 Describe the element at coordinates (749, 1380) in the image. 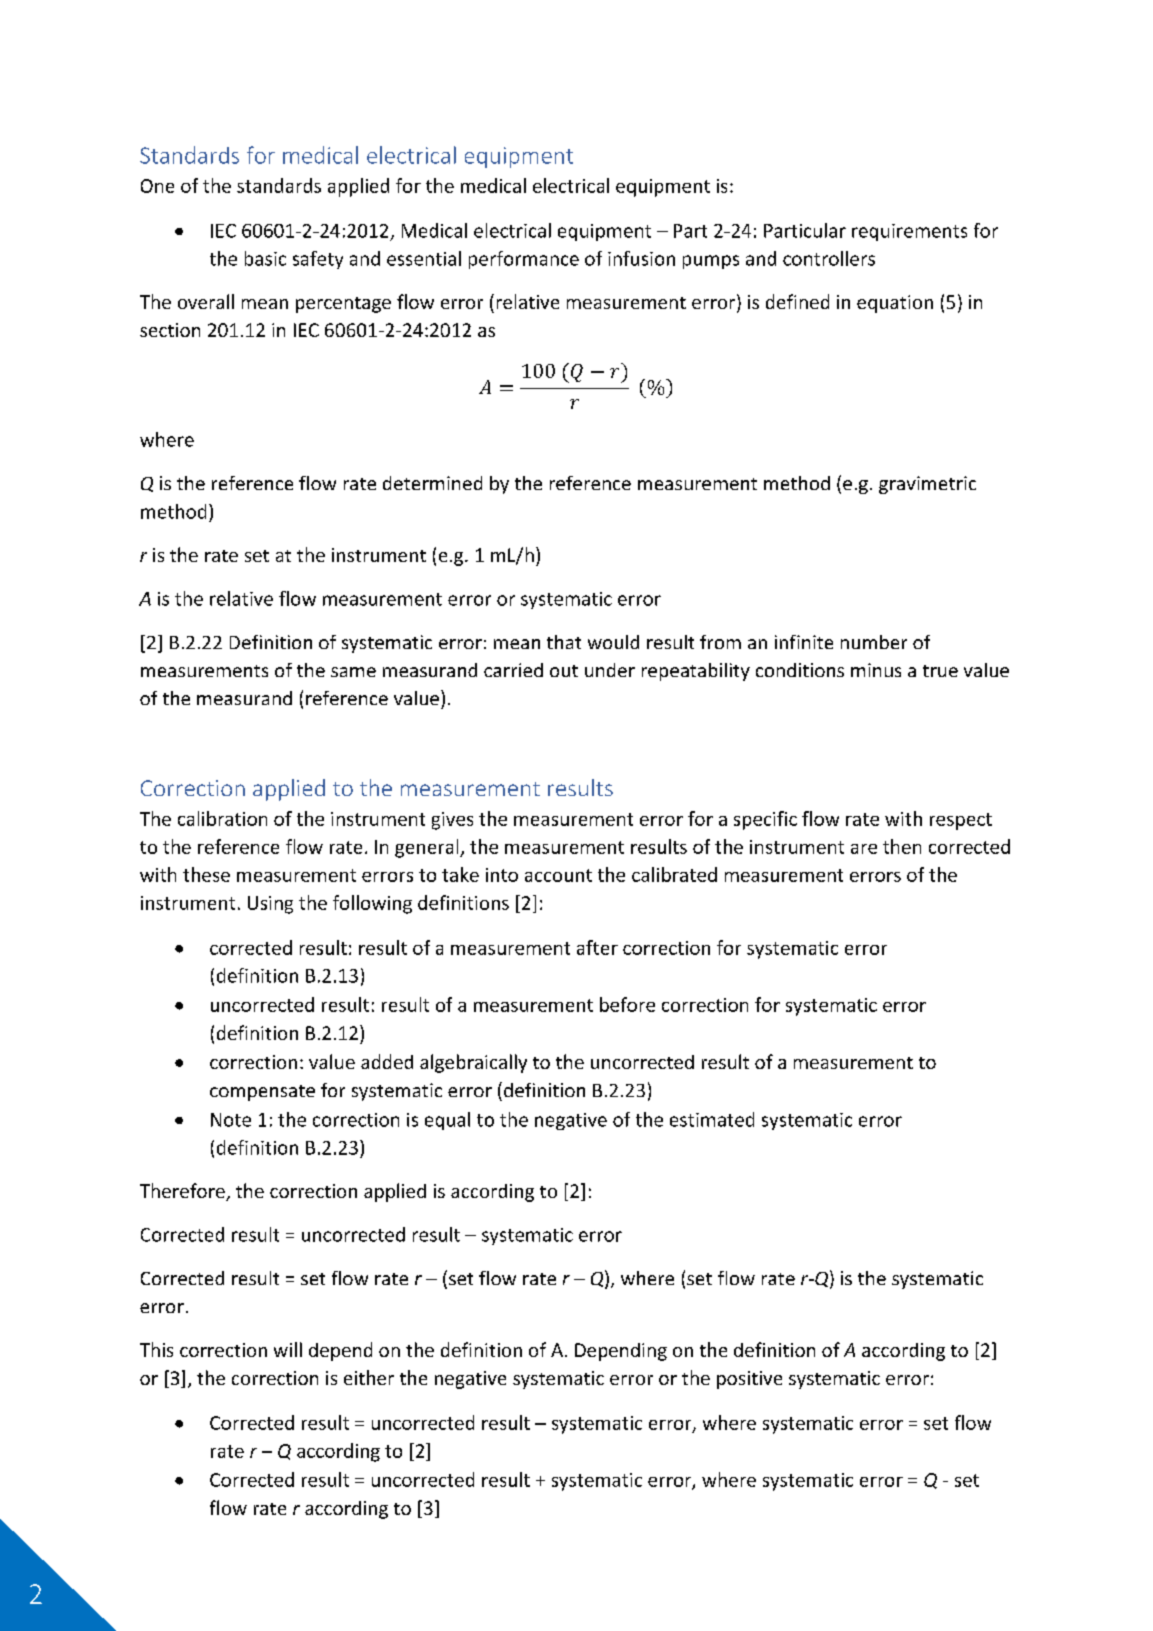

I see `positive` at that location.
